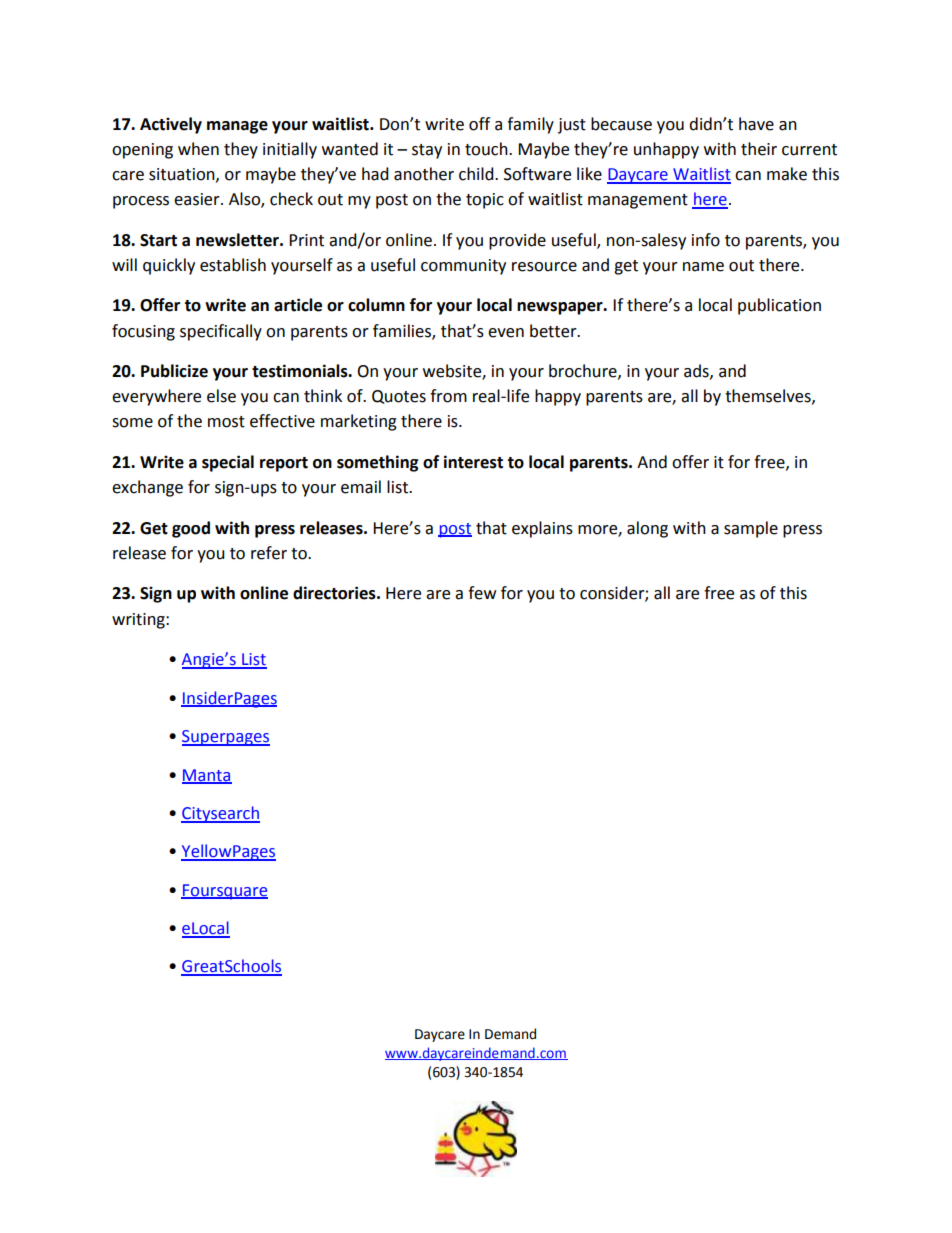  I want to click on interest, so click(473, 462).
